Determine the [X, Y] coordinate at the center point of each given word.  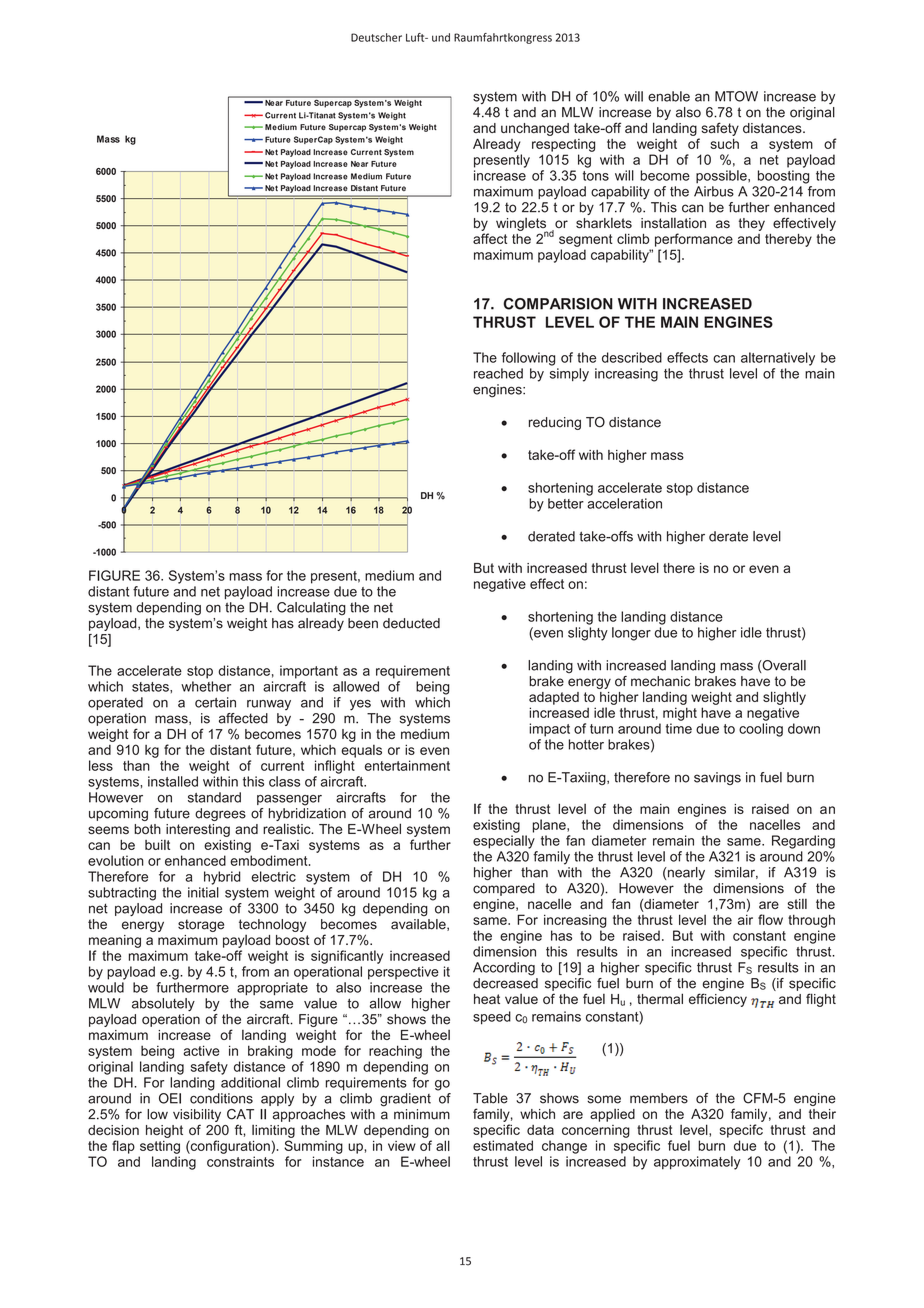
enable [669, 96]
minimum [422, 1114]
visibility [197, 1115]
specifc [741, 1131]
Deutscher [376, 37]
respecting [563, 145]
